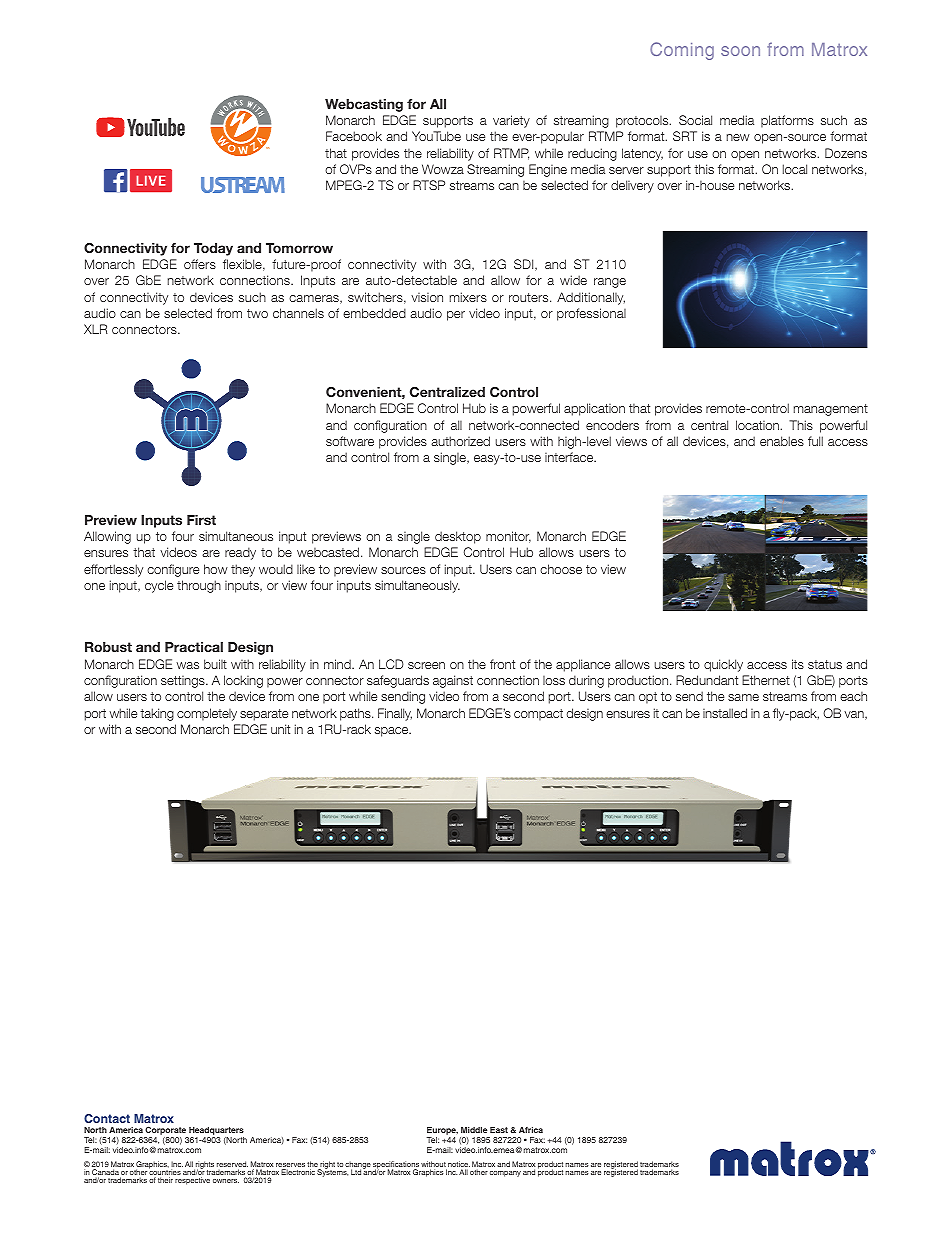 Image resolution: width=952 pixels, height=1233 pixels. What do you see at coordinates (511, 121) in the screenshot?
I see `variety` at bounding box center [511, 121].
